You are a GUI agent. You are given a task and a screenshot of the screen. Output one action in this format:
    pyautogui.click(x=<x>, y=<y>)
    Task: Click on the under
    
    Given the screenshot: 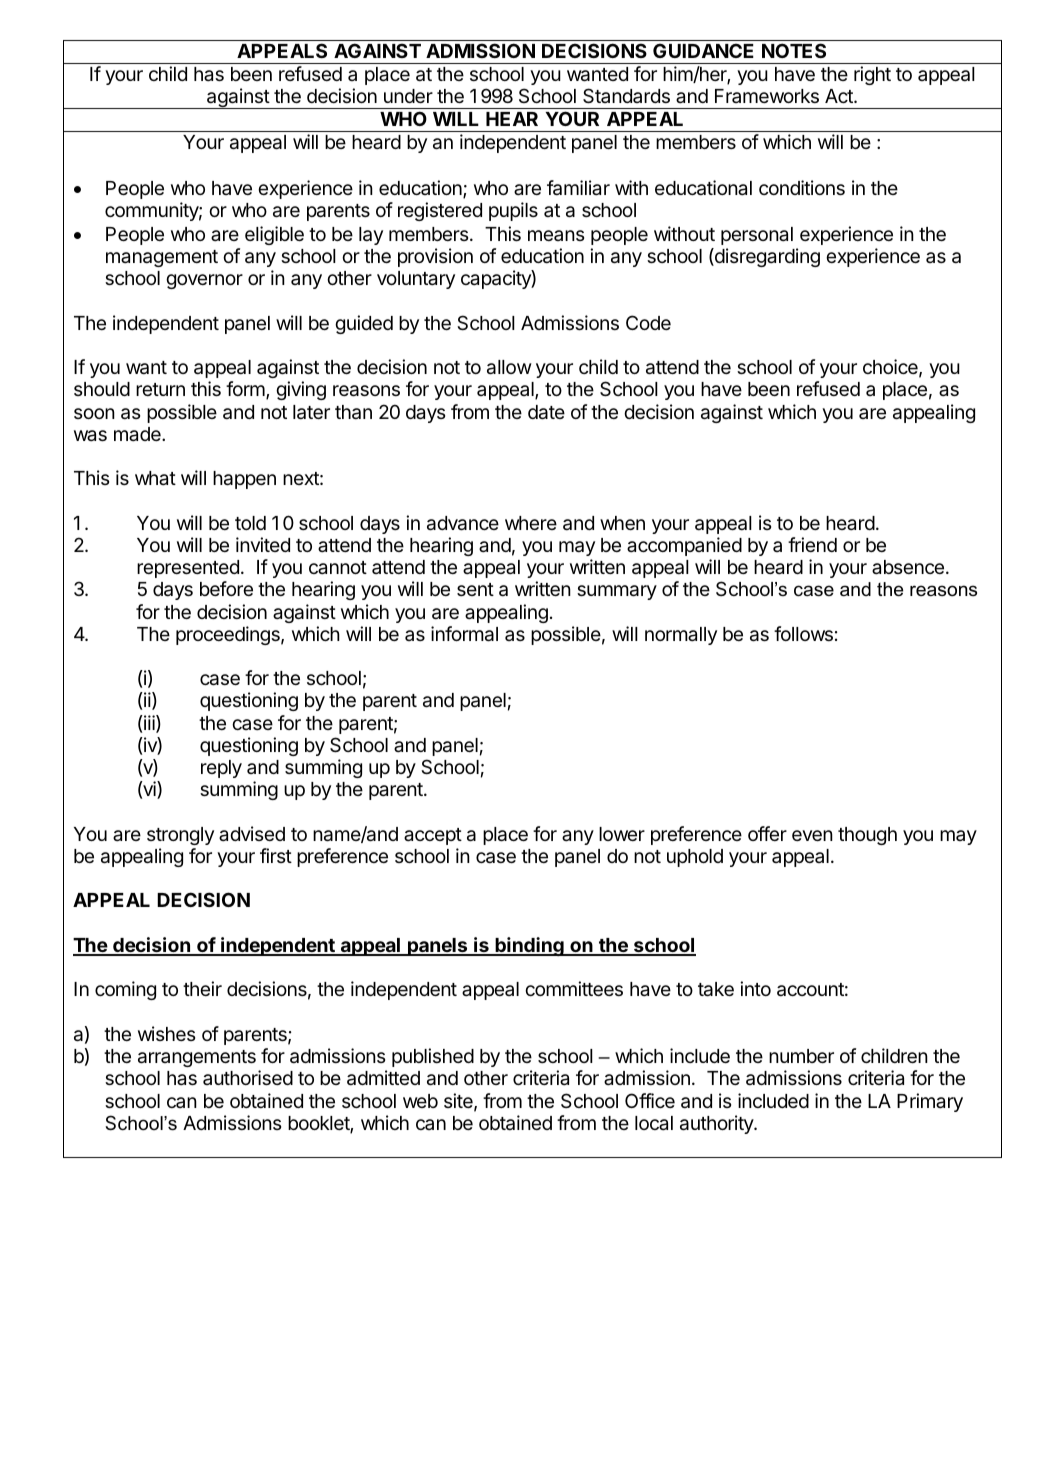 What is the action you would take?
    pyautogui.click(x=408, y=96)
